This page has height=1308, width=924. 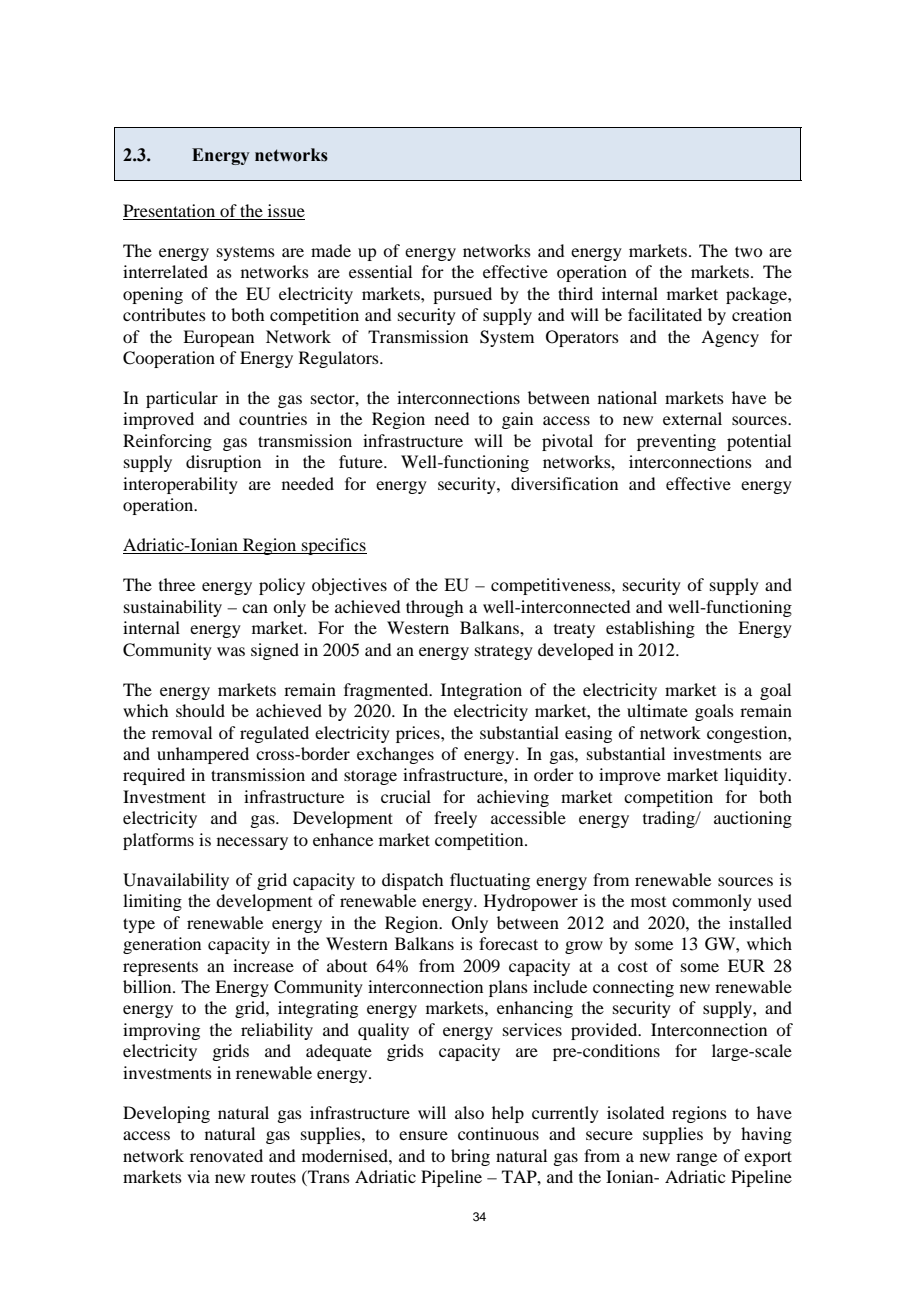 I want to click on ultimate, so click(x=657, y=710).
